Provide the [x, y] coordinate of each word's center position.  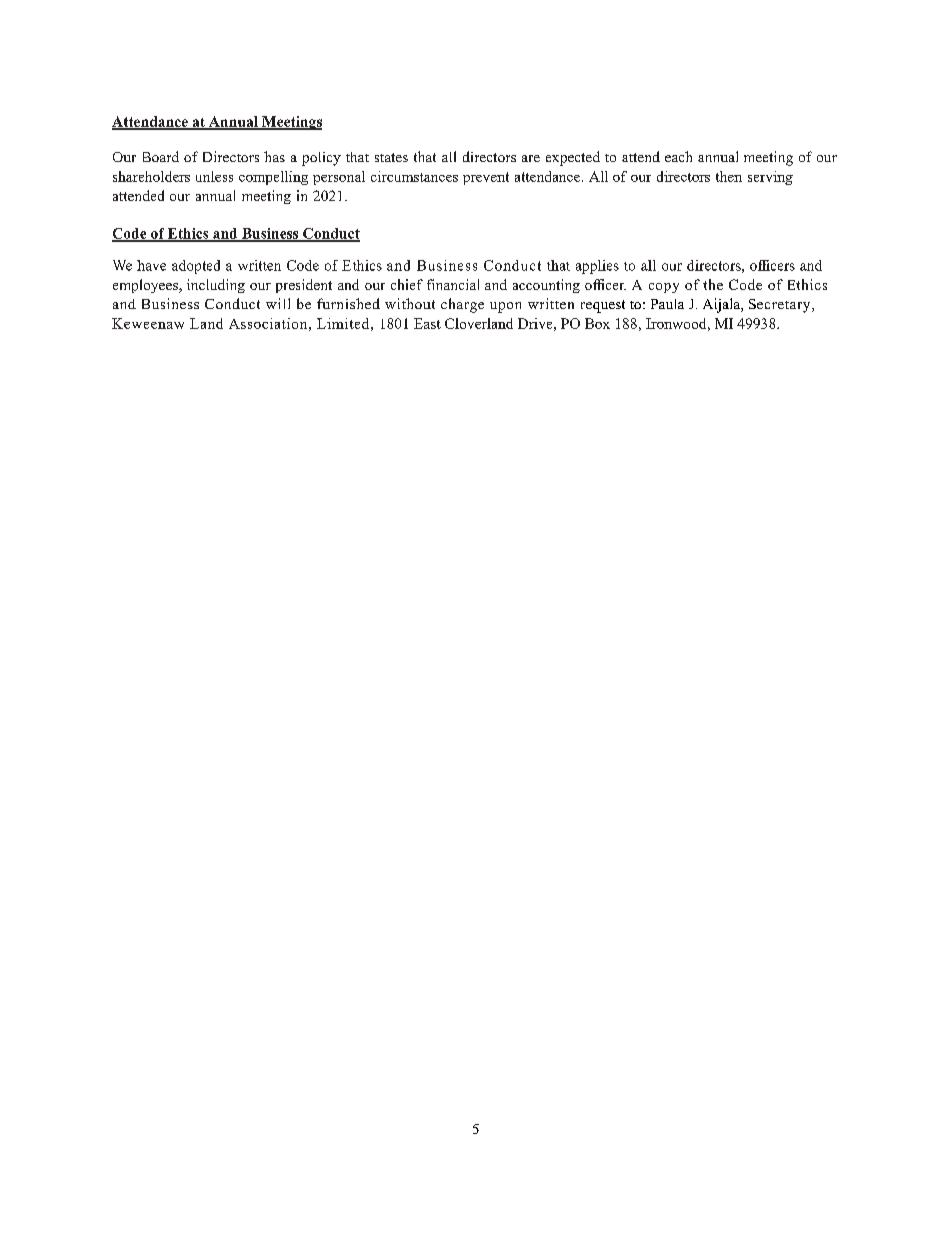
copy [664, 288]
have [151, 265]
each [678, 156]
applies [597, 267]
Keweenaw [148, 323]
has [274, 156]
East [427, 323]
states [391, 157]
